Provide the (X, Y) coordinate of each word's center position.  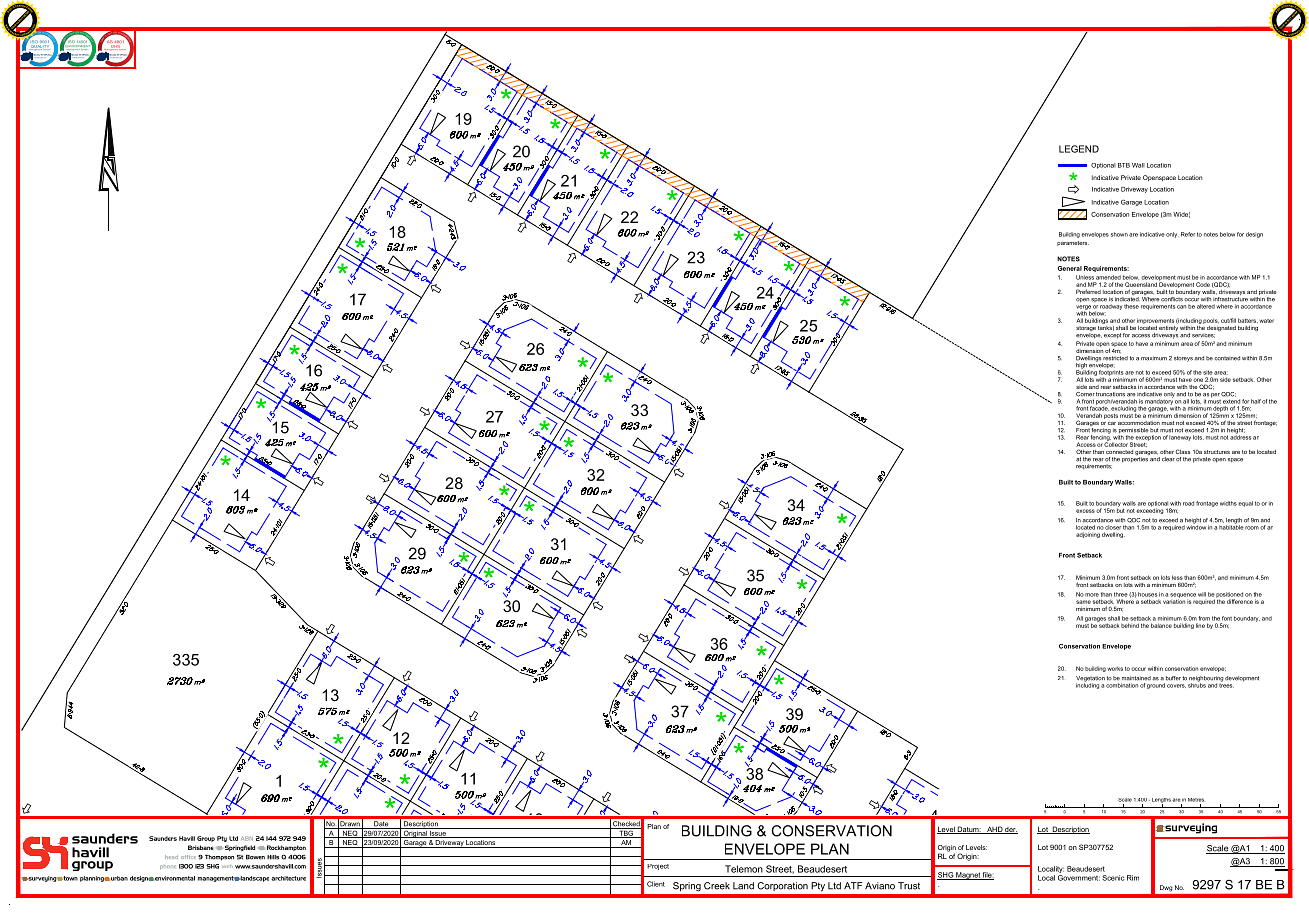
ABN (247, 838)
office (188, 857)
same (1083, 602)
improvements (1155, 321)
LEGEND (1079, 149)
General (1070, 268)
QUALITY (40, 46)
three (1121, 594)
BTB (1124, 165)
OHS (114, 46)
